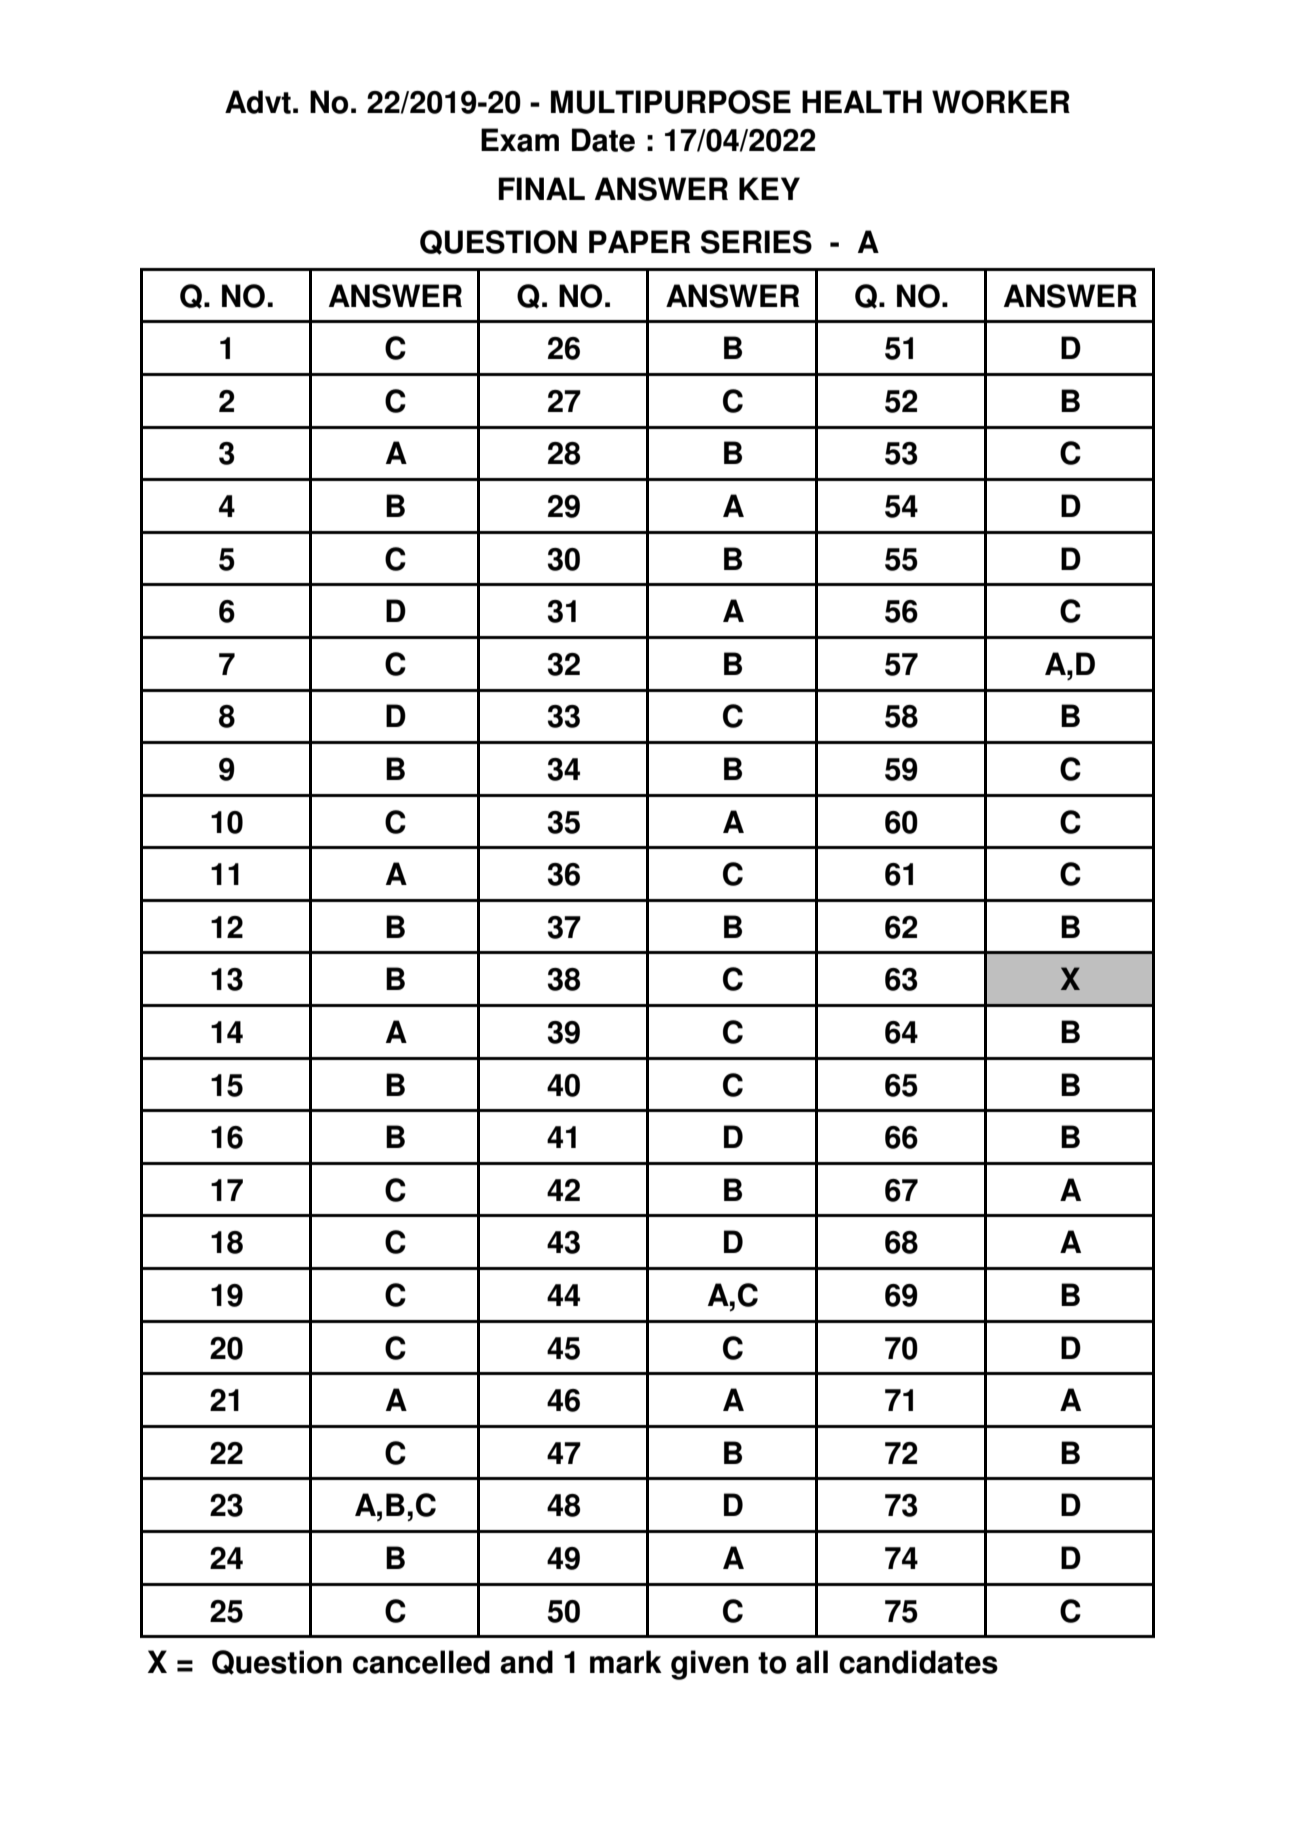 Image resolution: width=1297 pixels, height=1836 pixels. What do you see at coordinates (1001, 102) in the screenshot?
I see `WORKER` at bounding box center [1001, 102].
